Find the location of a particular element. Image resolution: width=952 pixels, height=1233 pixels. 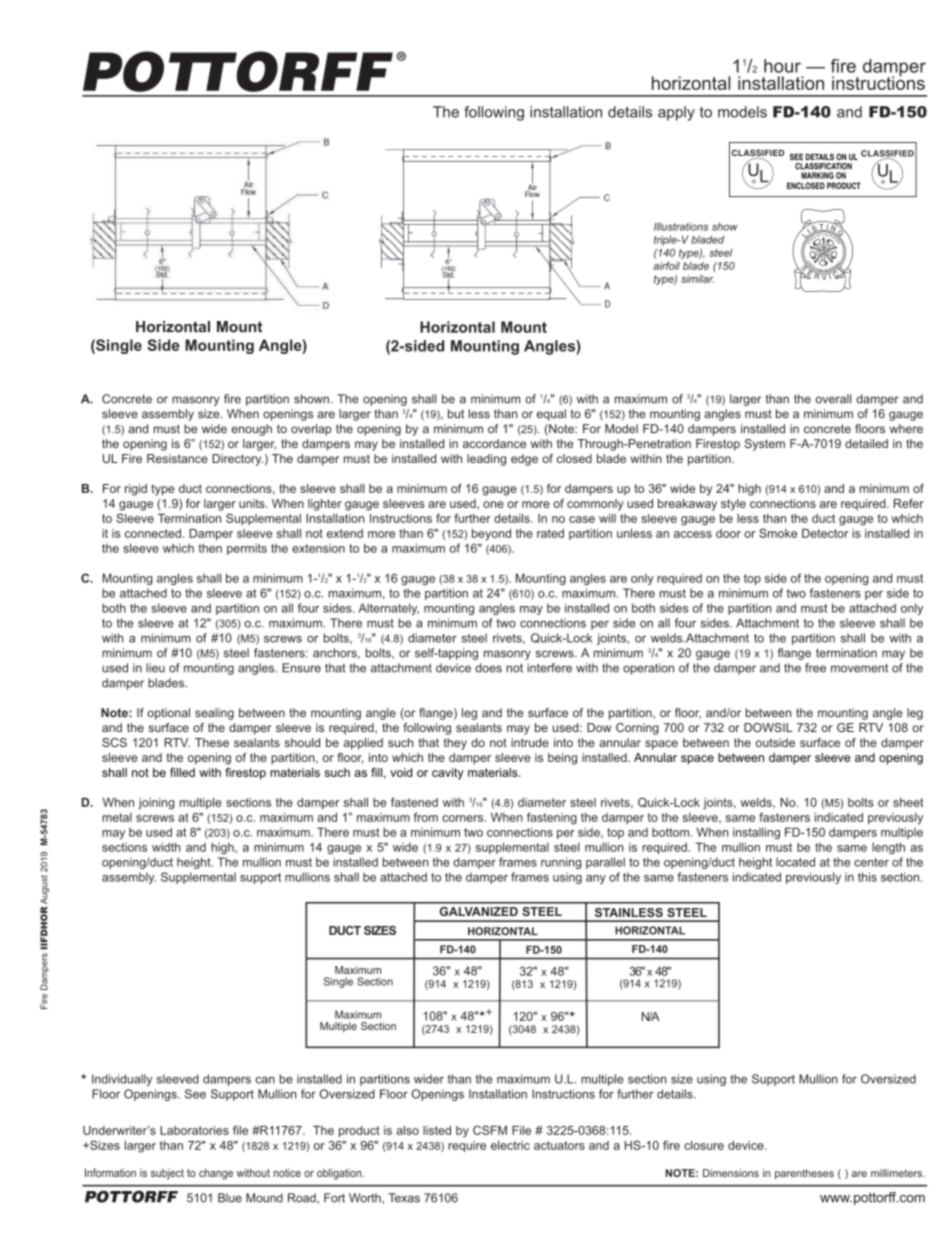

free is located at coordinates (815, 668).
